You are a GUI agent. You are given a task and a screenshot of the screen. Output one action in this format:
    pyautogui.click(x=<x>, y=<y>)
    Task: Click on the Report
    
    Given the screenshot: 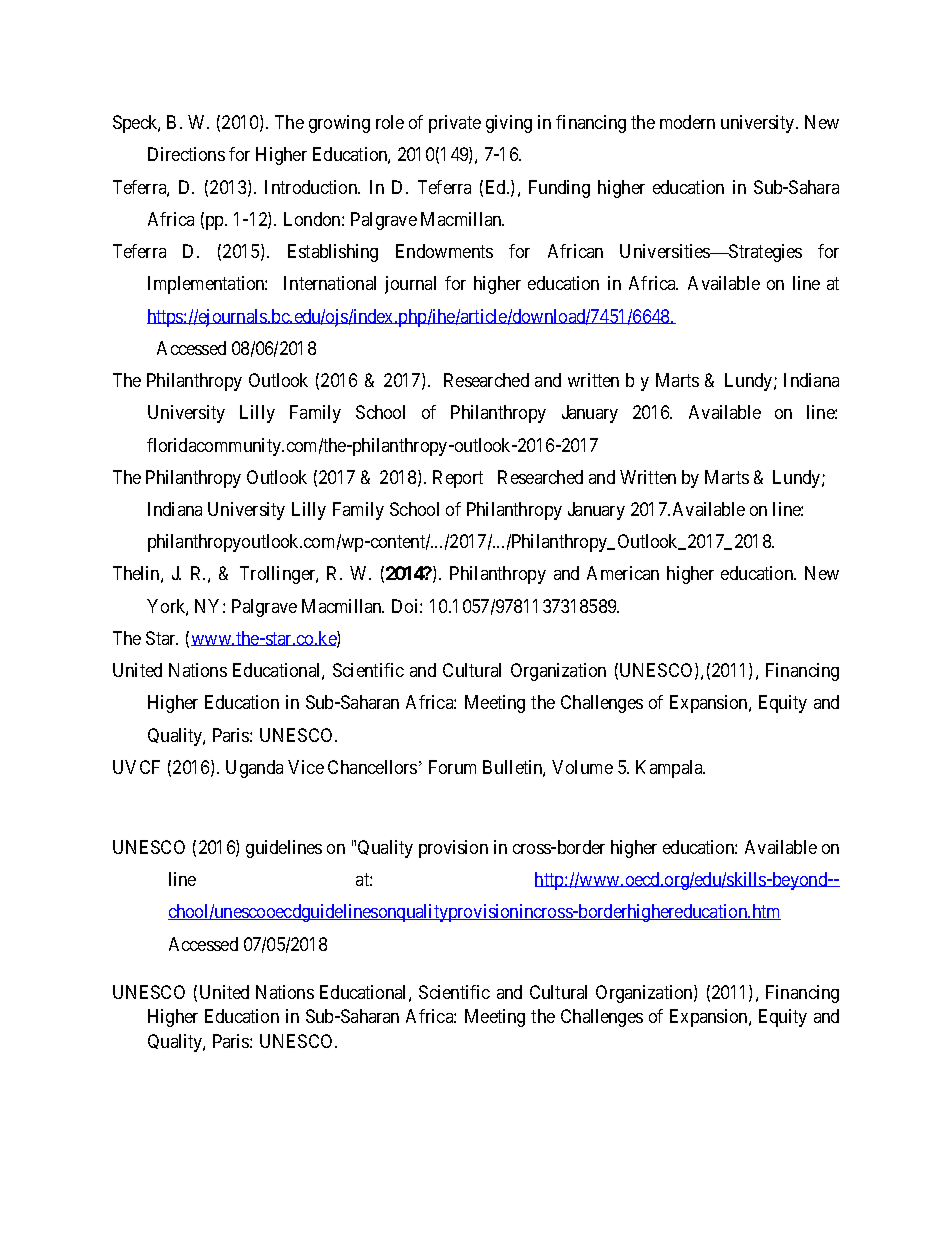 What is the action you would take?
    pyautogui.click(x=458, y=479)
